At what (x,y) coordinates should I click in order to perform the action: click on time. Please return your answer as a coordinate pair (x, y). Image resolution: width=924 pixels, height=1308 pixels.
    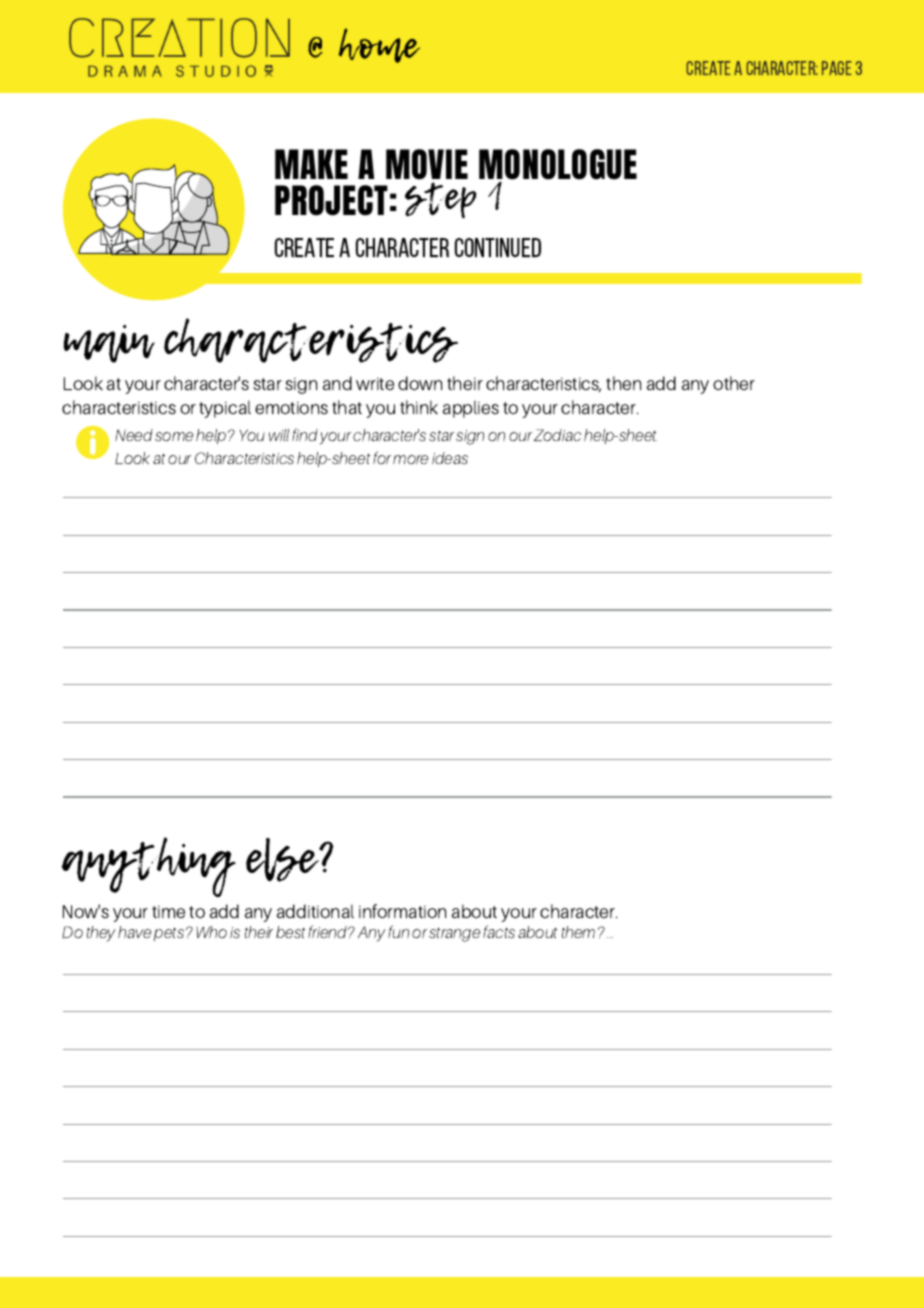
    Looking at the image, I should click on (168, 911).
